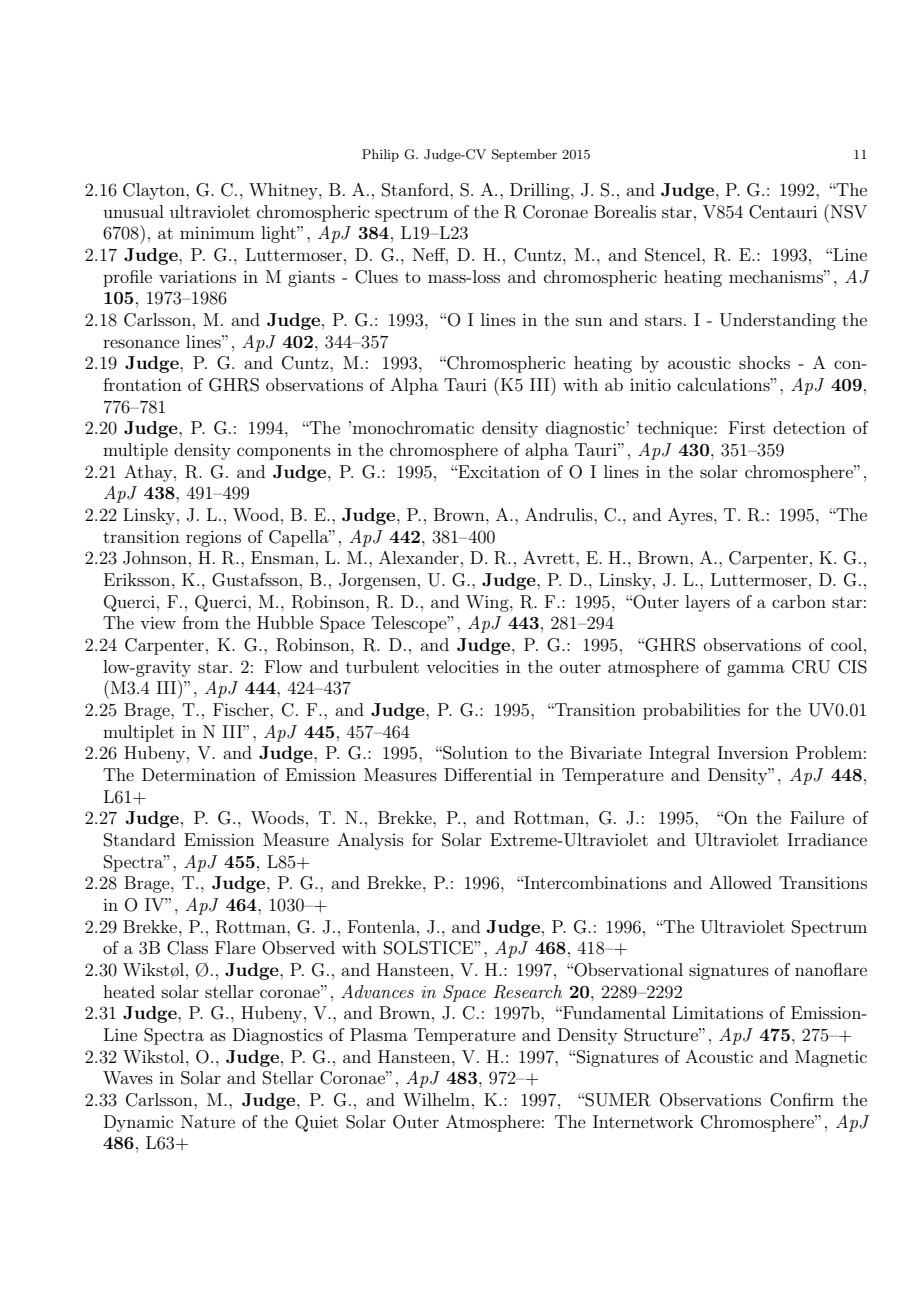  Describe the element at coordinates (138, 1123) in the document. I see `Dynamic` at that location.
